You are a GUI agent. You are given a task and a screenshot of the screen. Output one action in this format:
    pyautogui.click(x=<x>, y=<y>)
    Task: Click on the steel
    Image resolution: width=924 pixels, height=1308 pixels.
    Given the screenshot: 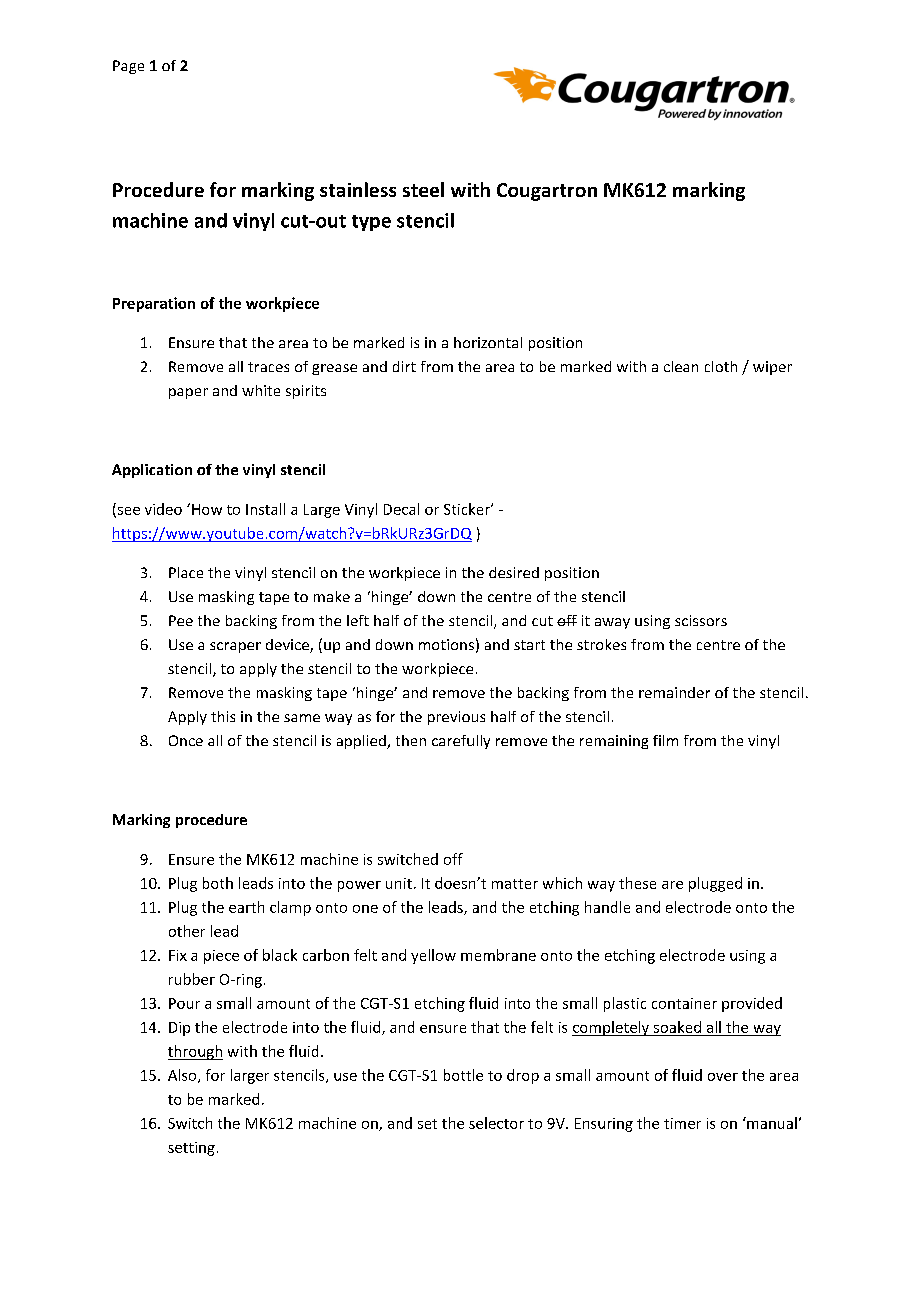 What is the action you would take?
    pyautogui.click(x=423, y=189)
